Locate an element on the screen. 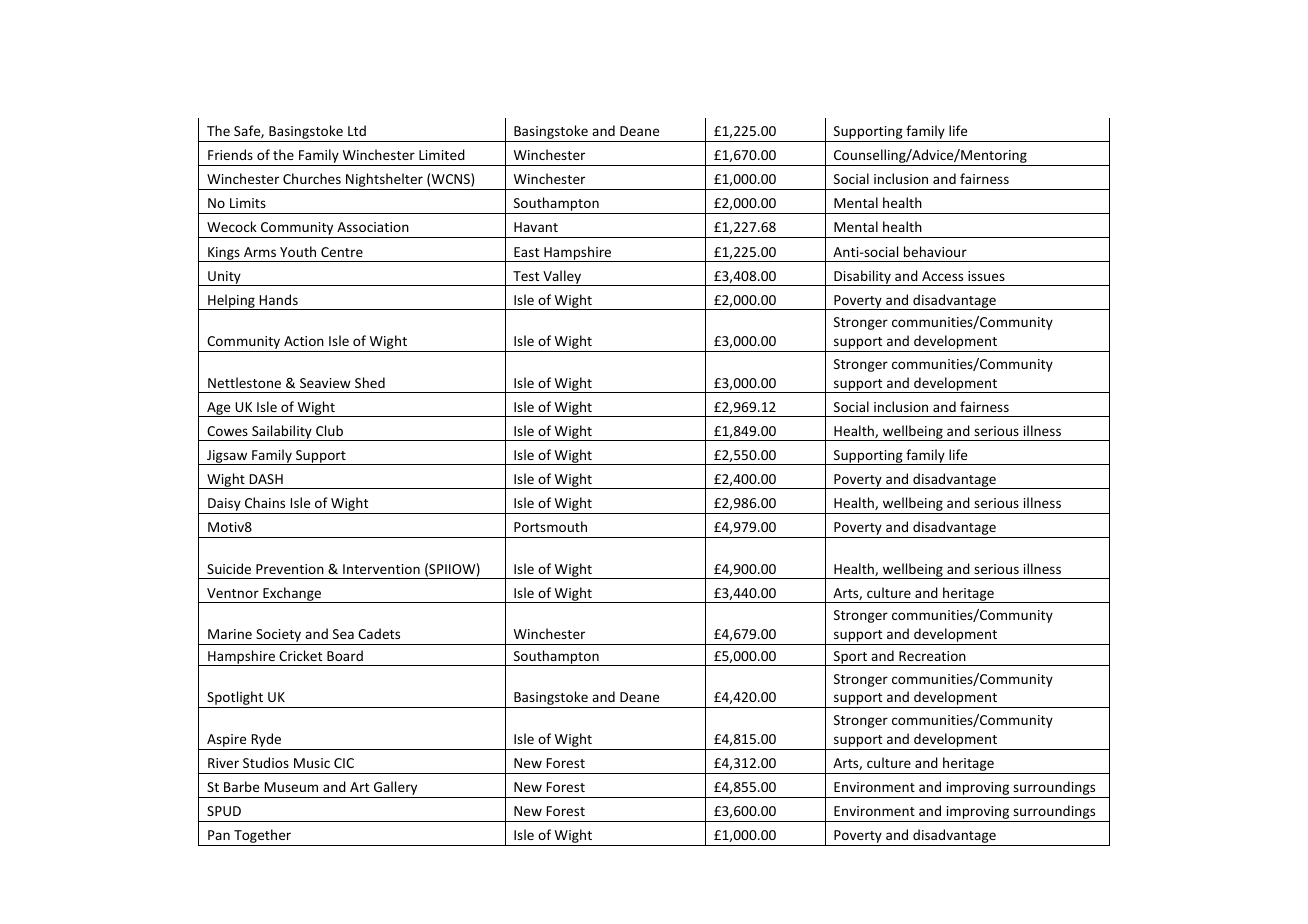  Limited is located at coordinates (442, 154).
